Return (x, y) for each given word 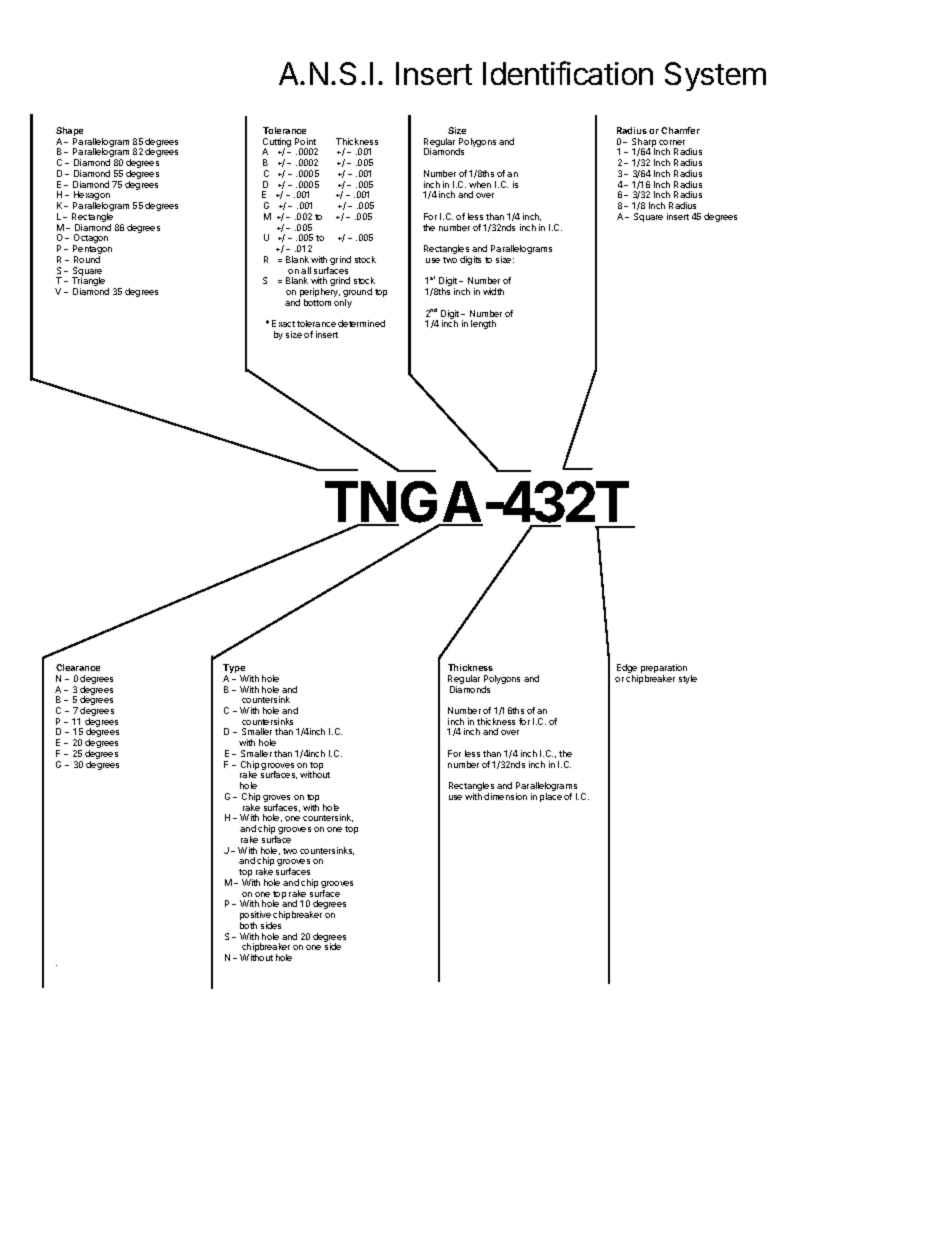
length (483, 324)
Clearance (78, 667)
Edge (627, 670)
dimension (505, 796)
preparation (664, 670)
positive (256, 917)
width (493, 291)
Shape (69, 133)
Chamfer (680, 130)
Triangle (88, 283)
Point (305, 141)
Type (234, 670)
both (248, 925)
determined (361, 323)
